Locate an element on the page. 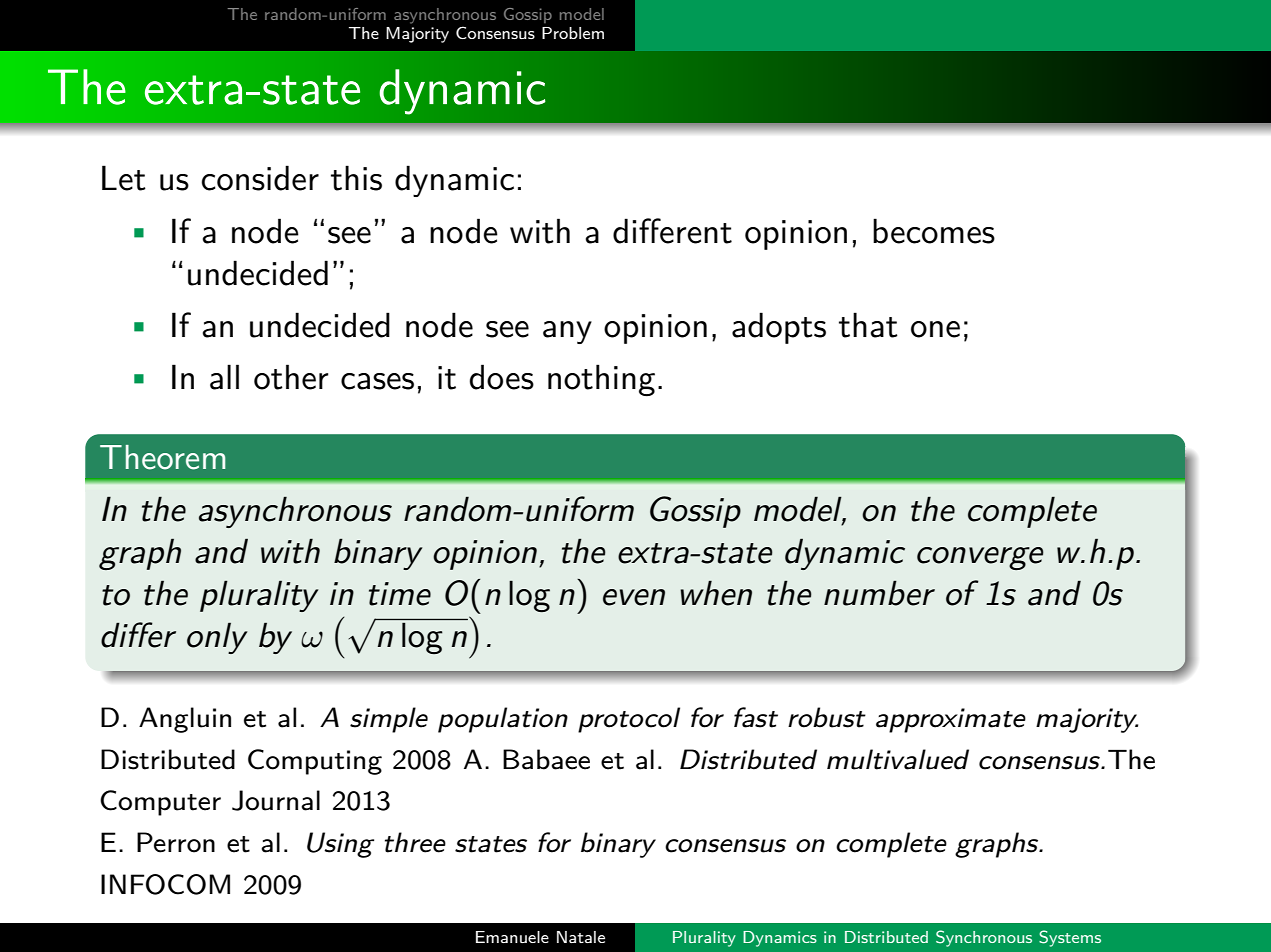 This image has width=1271, height=952. INFOCOM is located at coordinates (165, 884).
